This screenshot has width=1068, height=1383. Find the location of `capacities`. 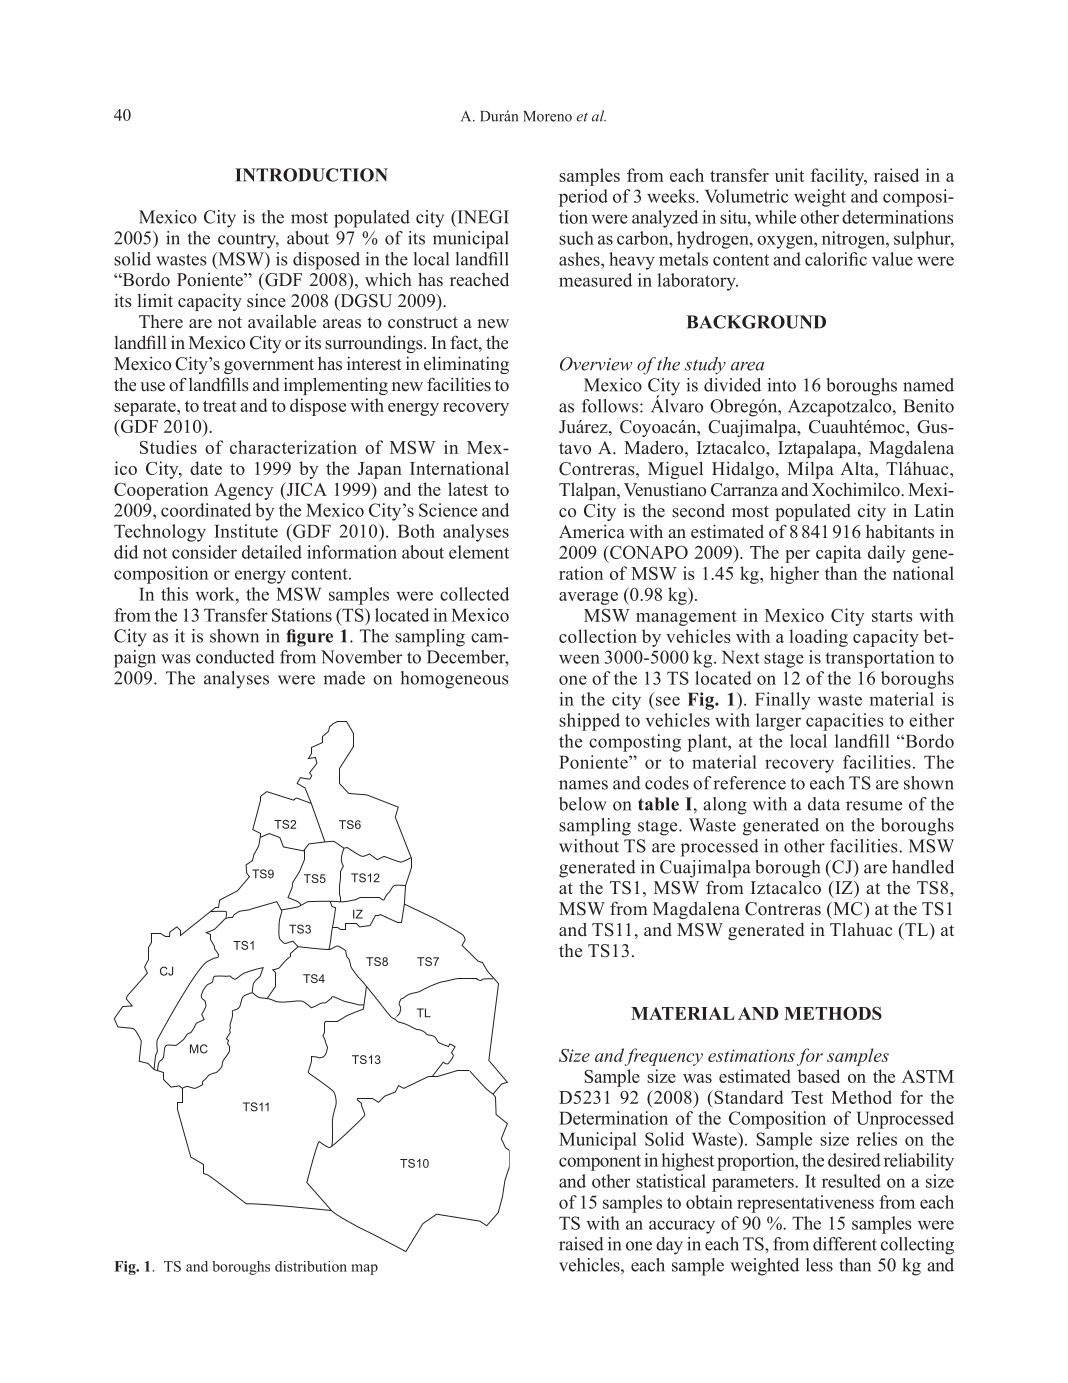

capacities is located at coordinates (845, 722).
